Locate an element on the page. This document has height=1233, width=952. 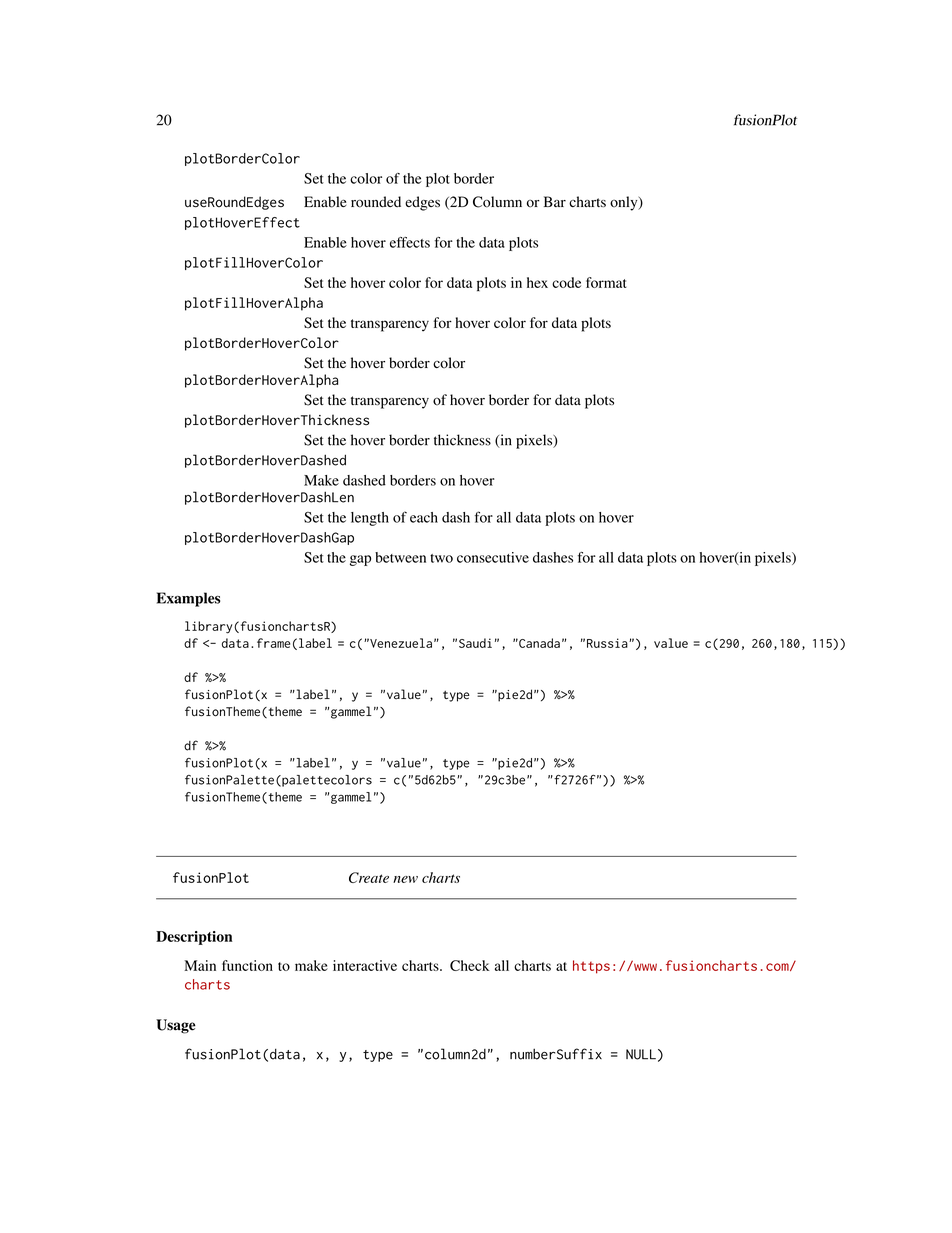
Examples is located at coordinates (188, 599).
